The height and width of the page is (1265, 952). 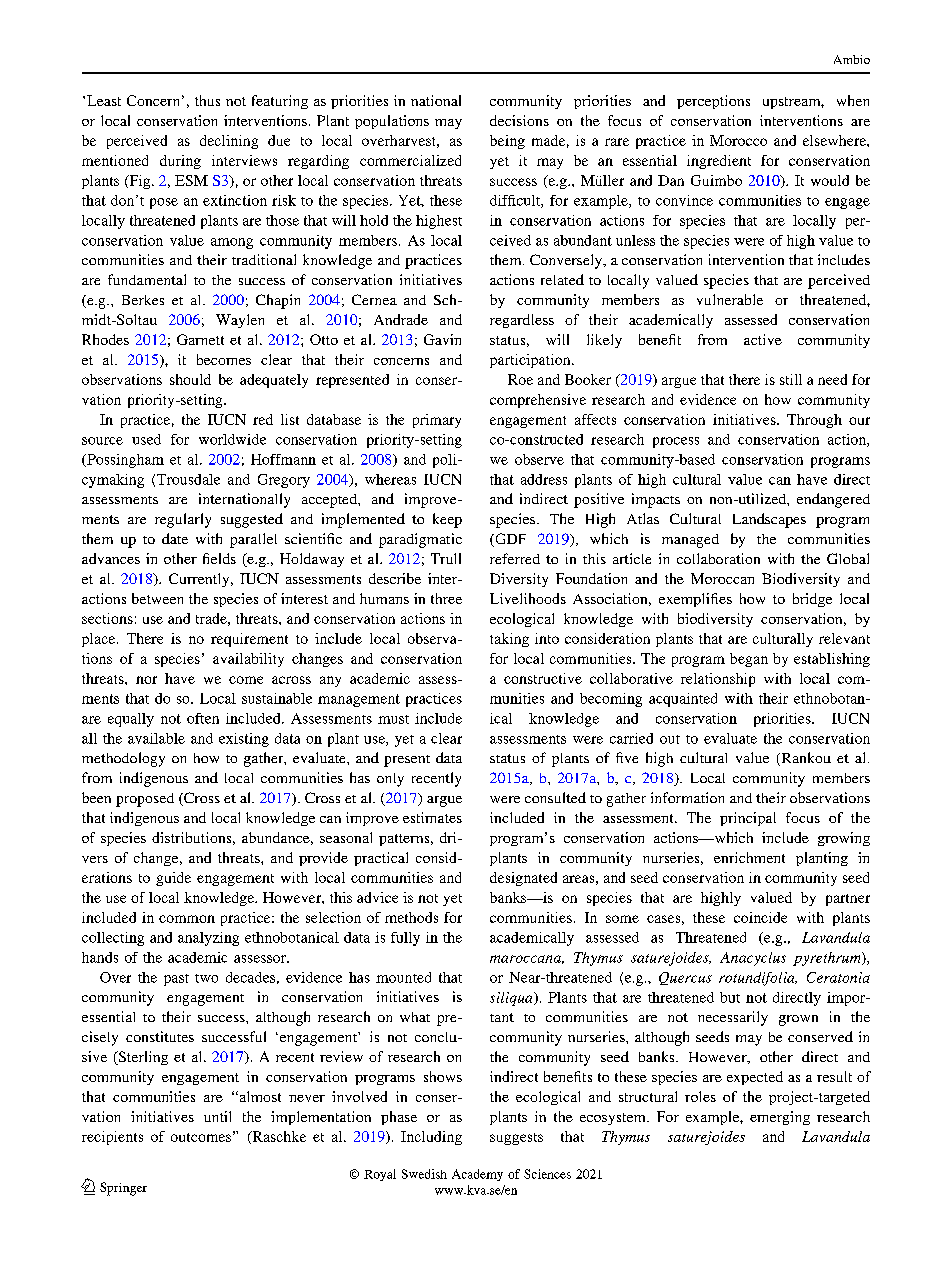 I want to click on suggests, so click(x=516, y=1139).
